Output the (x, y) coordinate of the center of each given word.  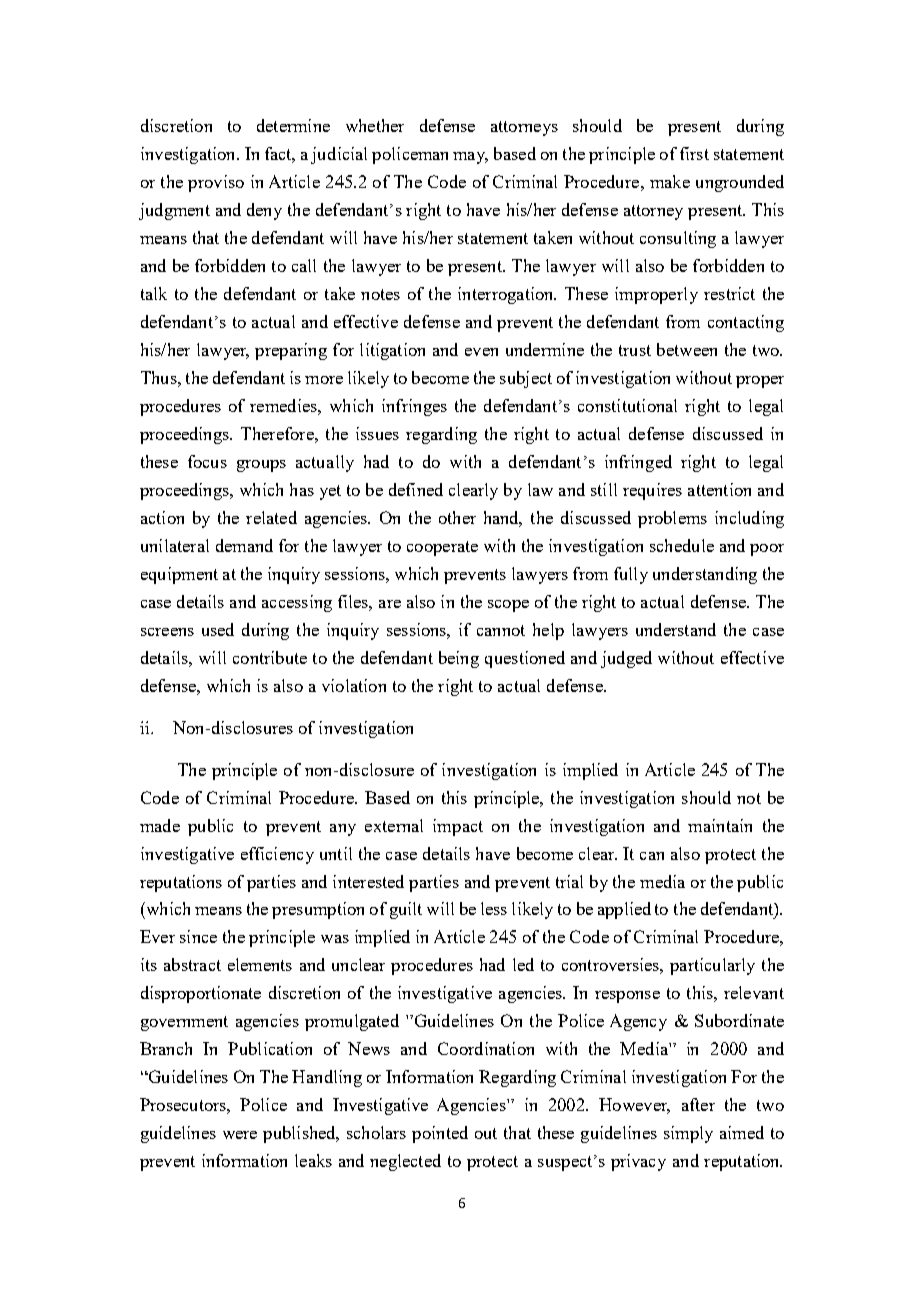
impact (458, 827)
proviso (216, 183)
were (240, 1135)
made (160, 825)
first (694, 153)
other (457, 517)
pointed (440, 1134)
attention (719, 489)
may (470, 158)
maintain (720, 825)
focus (207, 461)
